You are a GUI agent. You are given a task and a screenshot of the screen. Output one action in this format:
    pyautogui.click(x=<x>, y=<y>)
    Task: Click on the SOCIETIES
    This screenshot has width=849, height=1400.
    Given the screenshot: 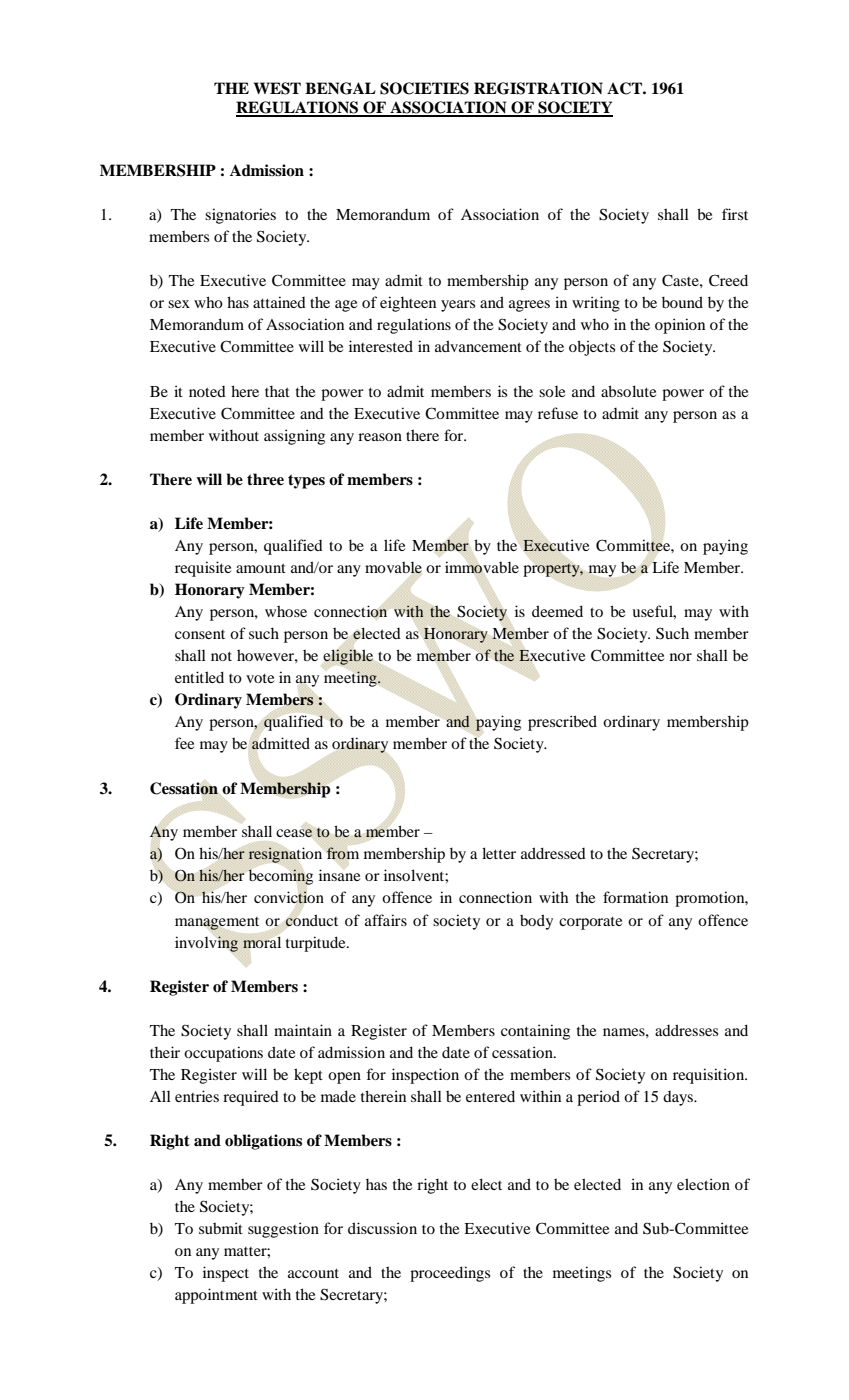 What is the action you would take?
    pyautogui.click(x=424, y=88)
